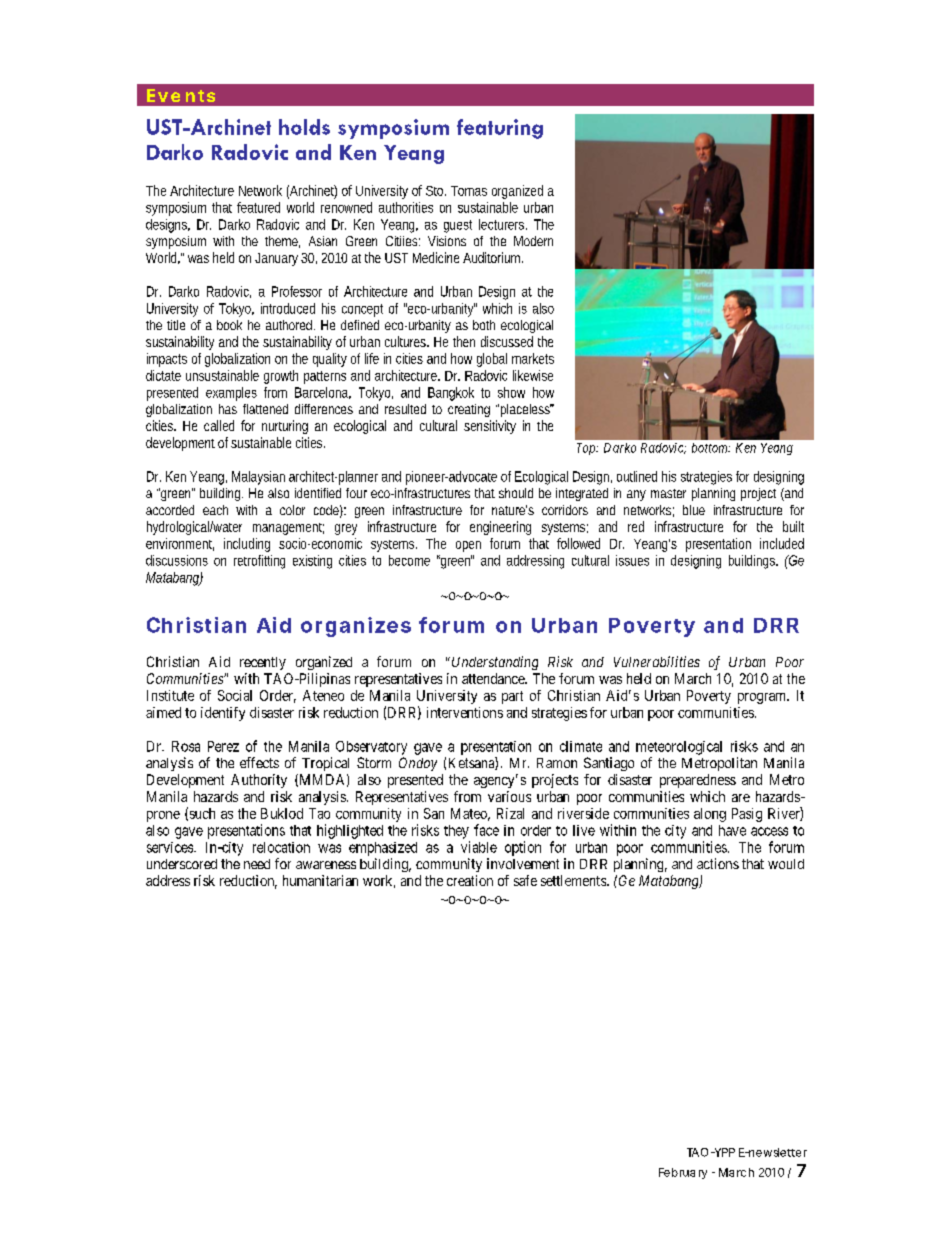 The image size is (952, 1233). What do you see at coordinates (718, 863) in the image?
I see `actions` at bounding box center [718, 863].
